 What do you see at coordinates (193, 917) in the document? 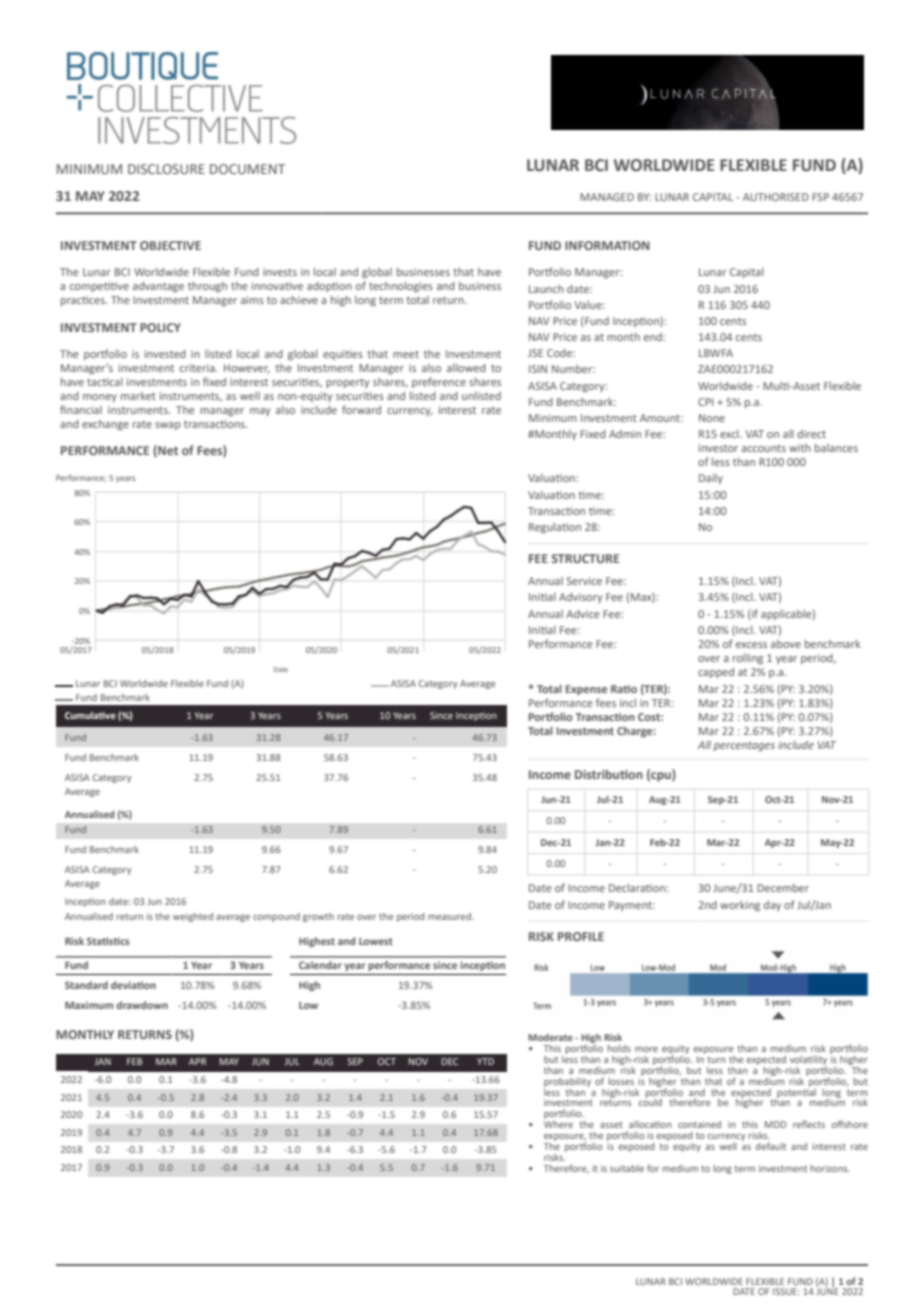
I see `weighted` at bounding box center [193, 917].
